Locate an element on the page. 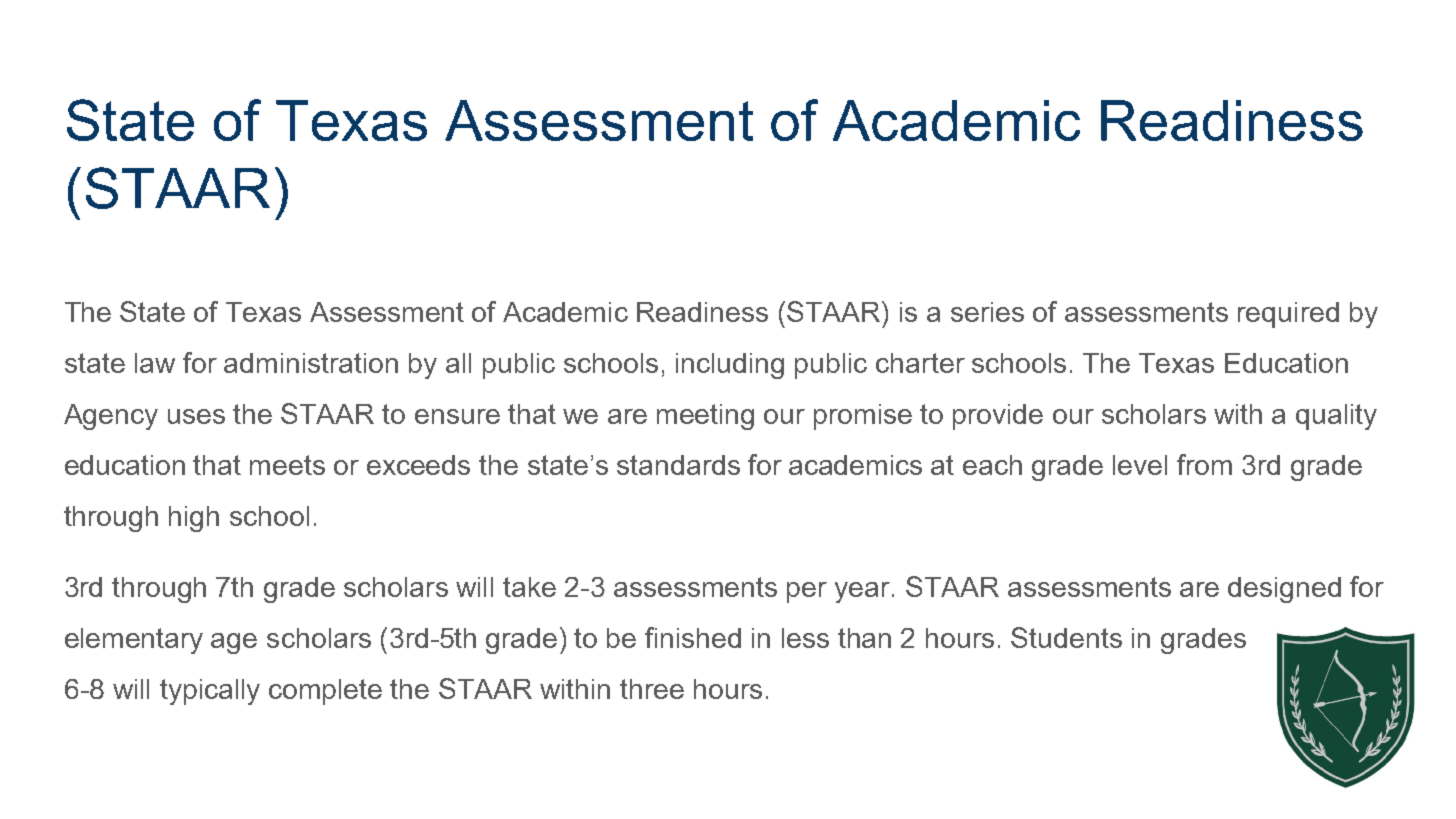 The image size is (1456, 819). from is located at coordinates (1204, 464).
